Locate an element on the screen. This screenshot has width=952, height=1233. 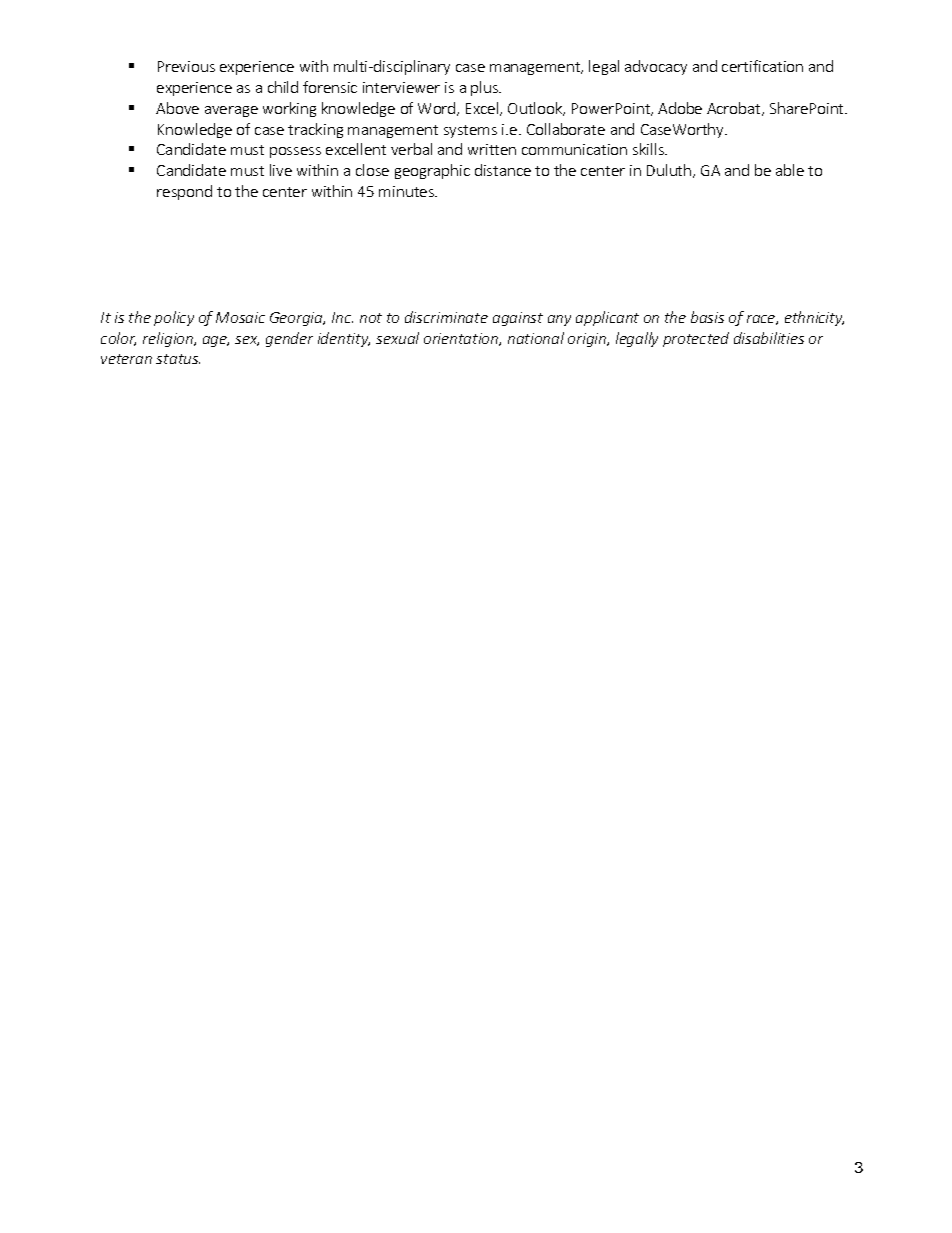
minutes is located at coordinates (407, 191).
